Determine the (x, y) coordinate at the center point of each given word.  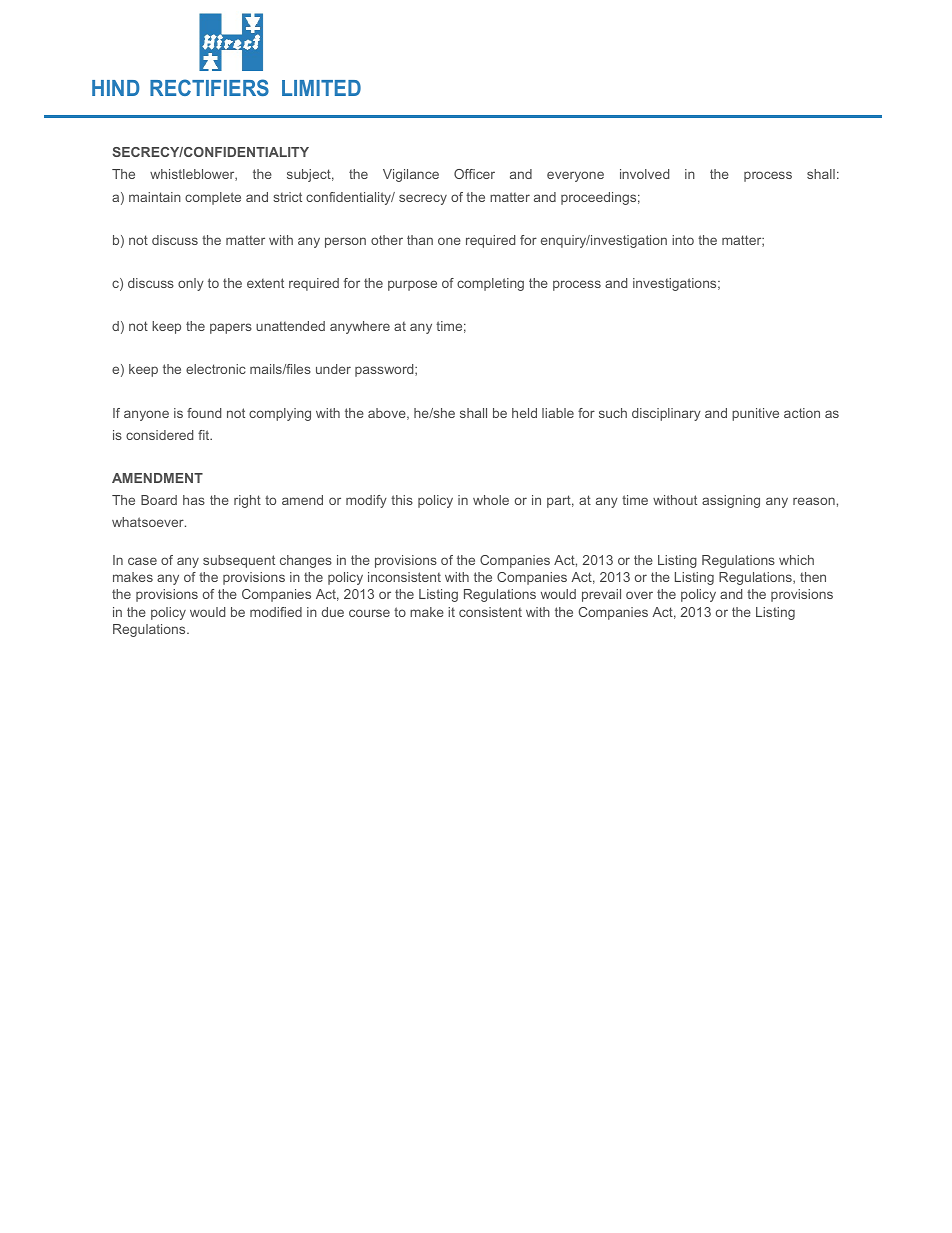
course (369, 613)
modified (276, 612)
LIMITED (321, 88)
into (683, 240)
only (191, 284)
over (639, 595)
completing (490, 284)
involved (644, 174)
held (524, 413)
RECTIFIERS (209, 87)
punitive (755, 414)
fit (205, 435)
